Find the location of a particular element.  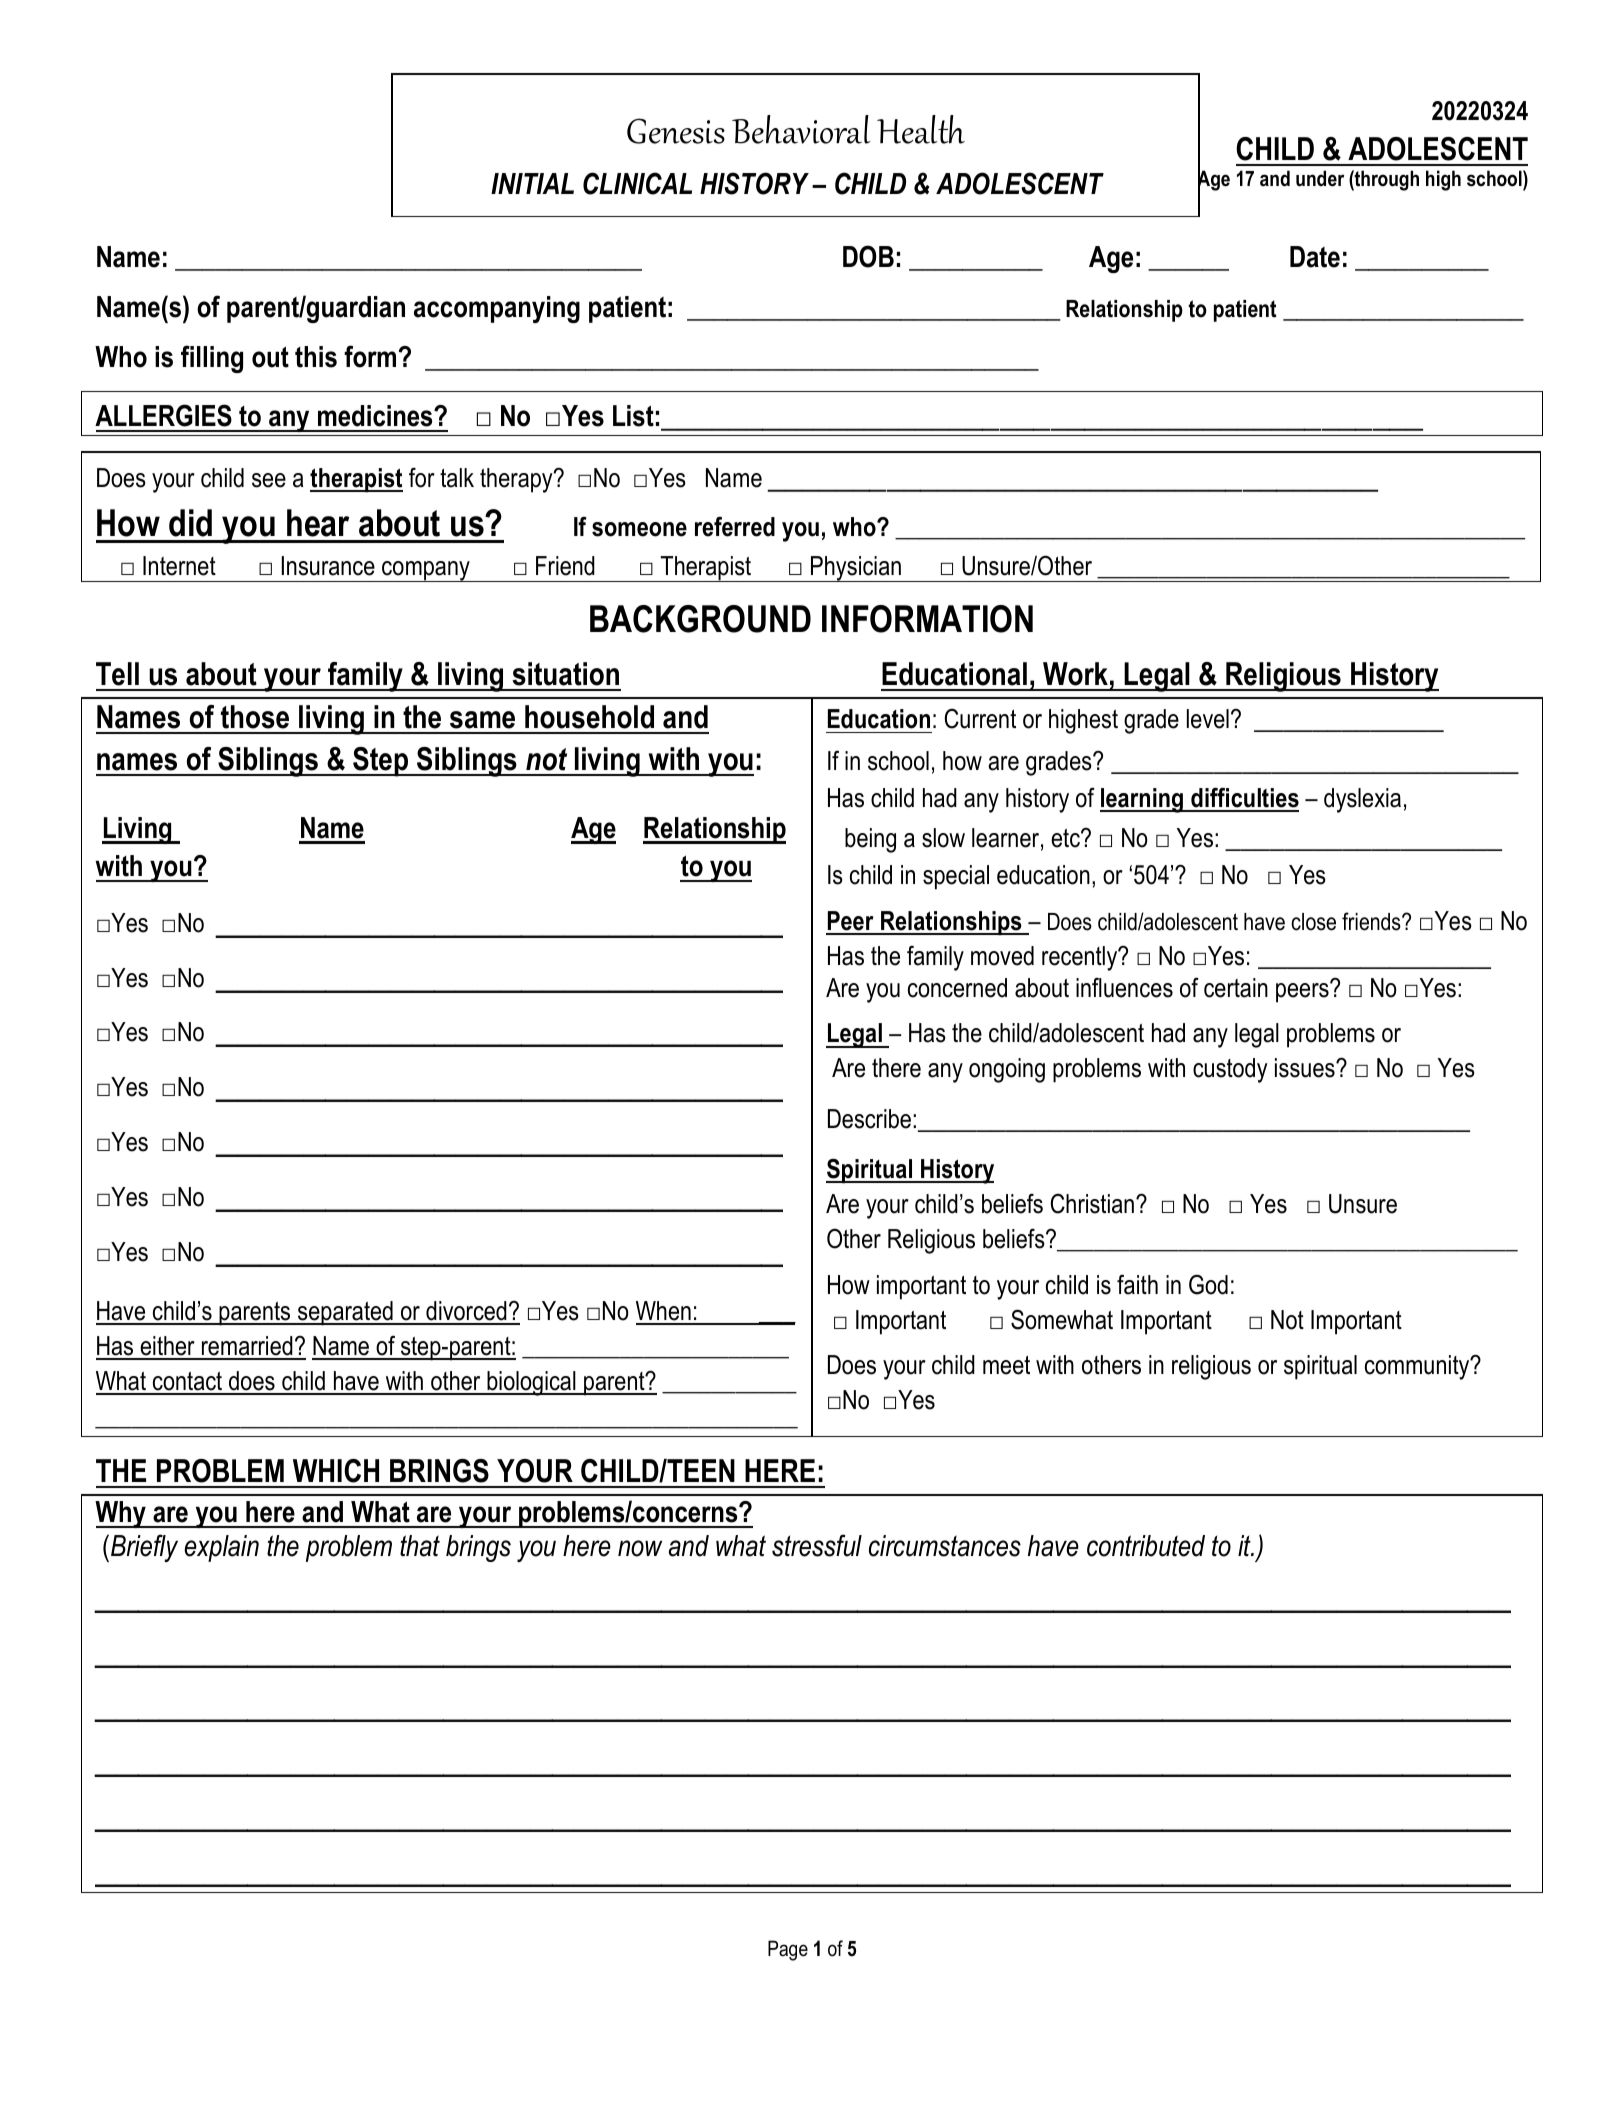

WHICH is located at coordinates (336, 1471).
